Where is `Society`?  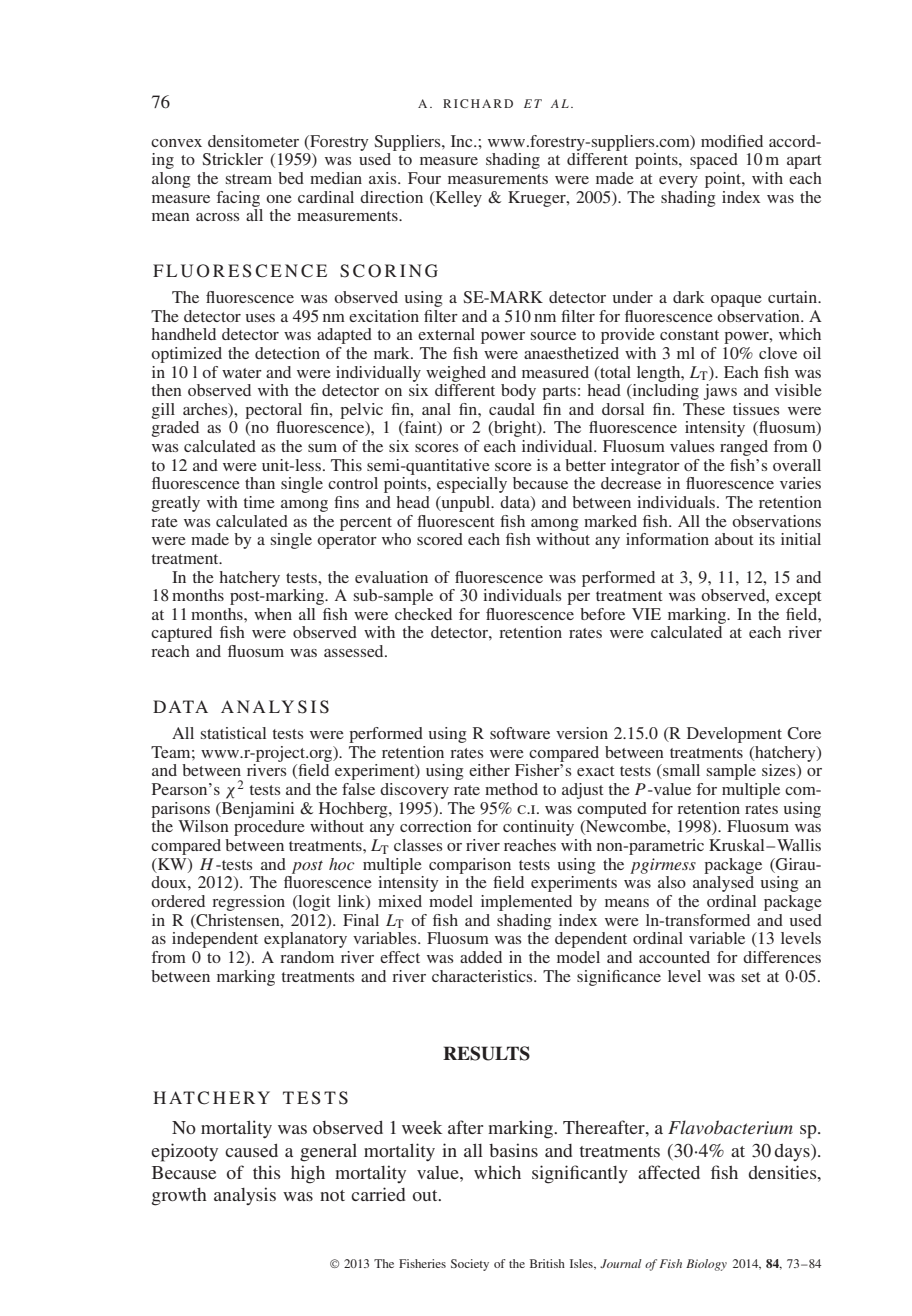
Society is located at coordinates (470, 1265).
